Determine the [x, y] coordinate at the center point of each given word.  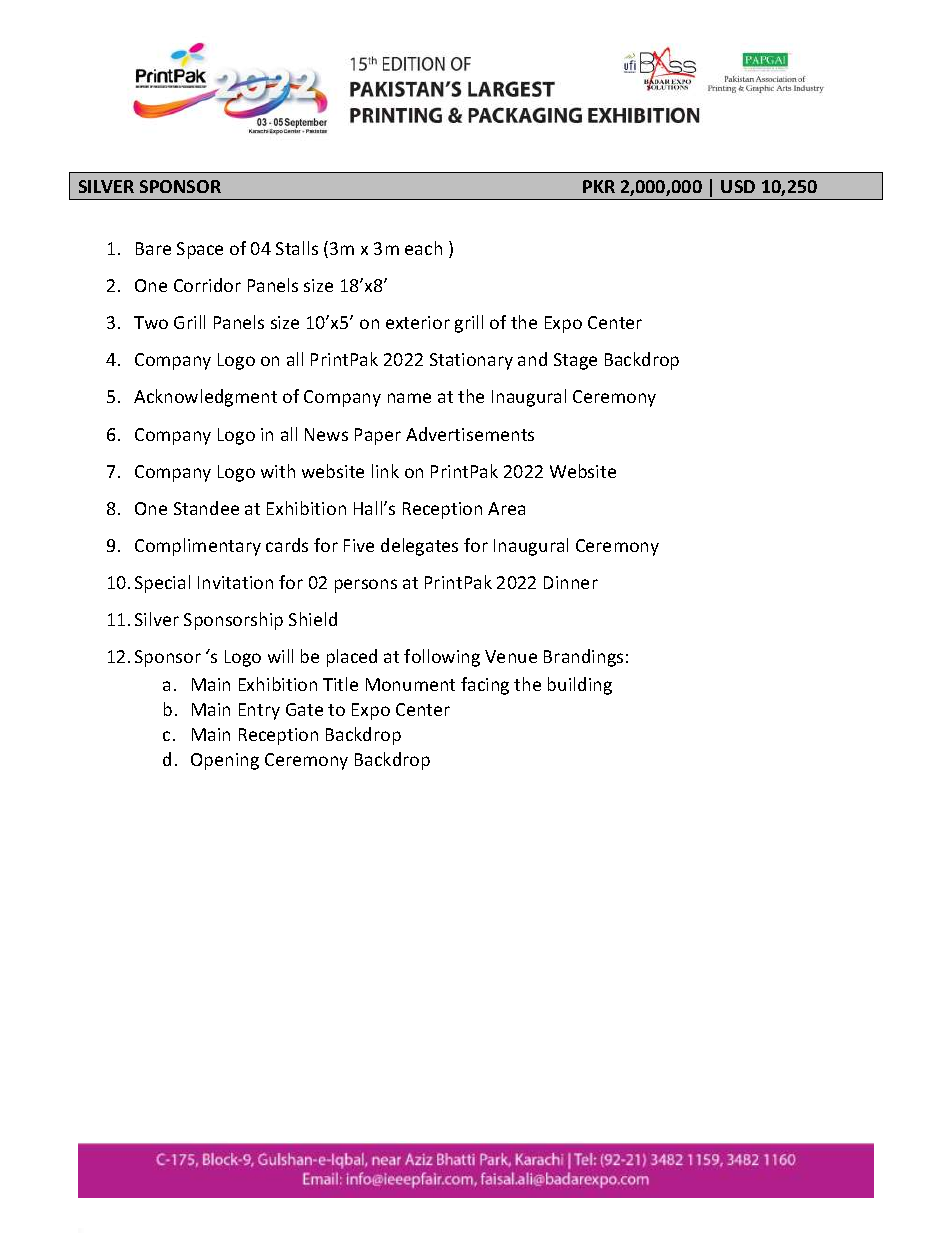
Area [506, 508]
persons [366, 586]
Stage [575, 361]
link [385, 471]
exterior [418, 322]
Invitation [235, 582]
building [580, 686]
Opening [225, 761]
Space [200, 250]
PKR [599, 186]
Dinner [571, 582]
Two [151, 322]
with [278, 471]
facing [485, 686]
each [423, 248]
